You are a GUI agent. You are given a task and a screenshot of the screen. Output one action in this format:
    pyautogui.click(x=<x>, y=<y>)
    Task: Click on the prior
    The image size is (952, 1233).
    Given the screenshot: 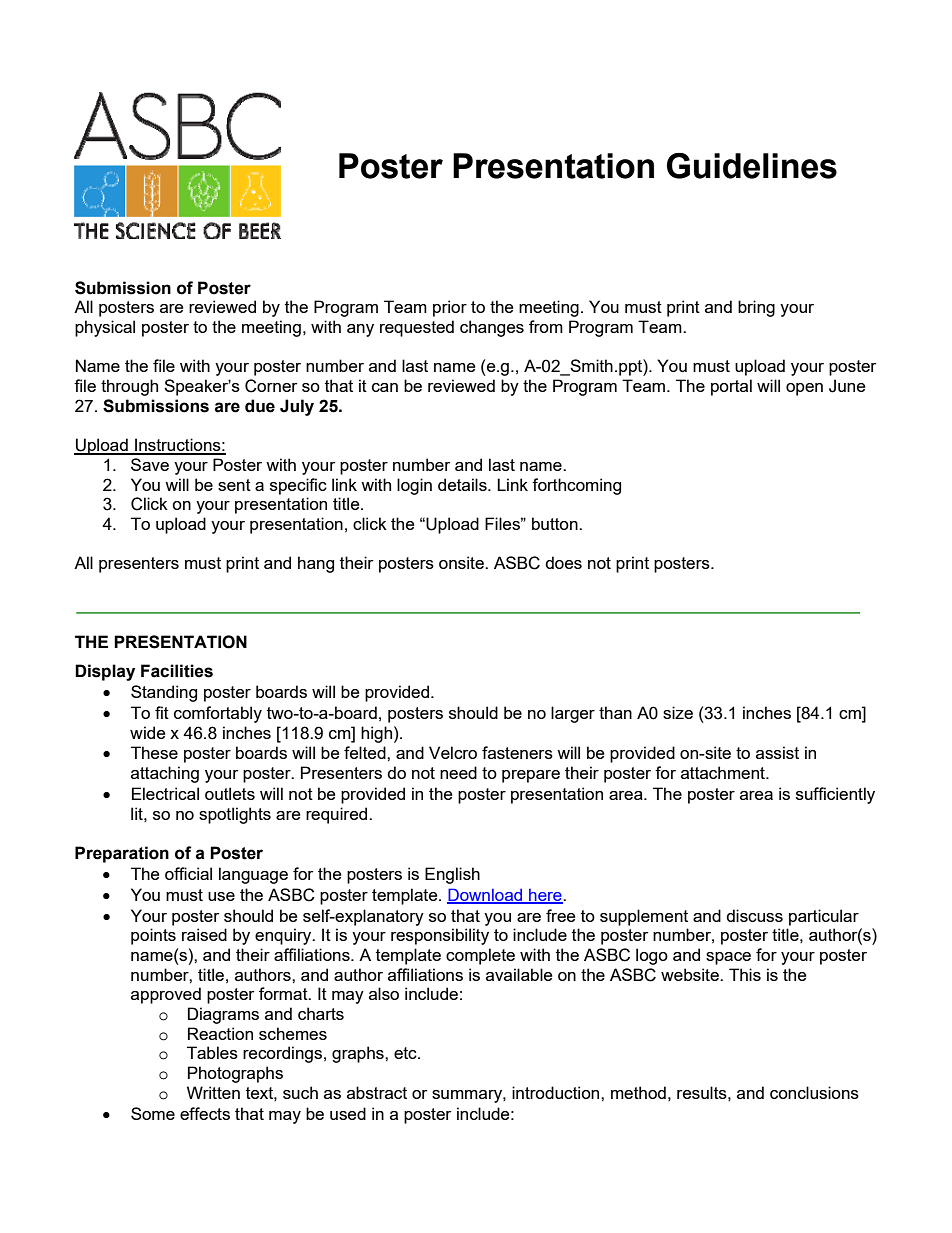 What is the action you would take?
    pyautogui.click(x=450, y=308)
